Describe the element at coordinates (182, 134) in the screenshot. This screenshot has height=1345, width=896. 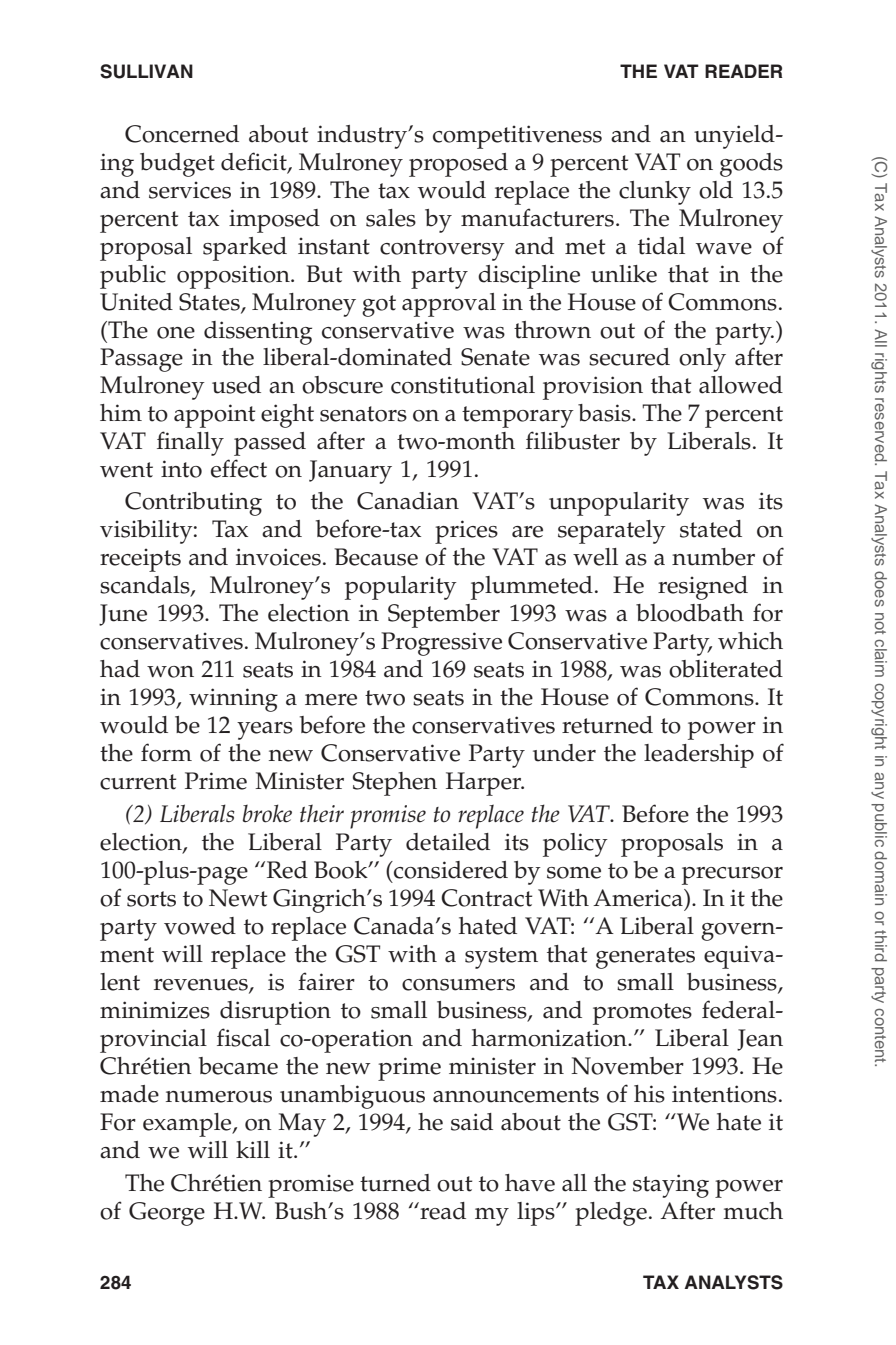
I see `Concerned` at that location.
